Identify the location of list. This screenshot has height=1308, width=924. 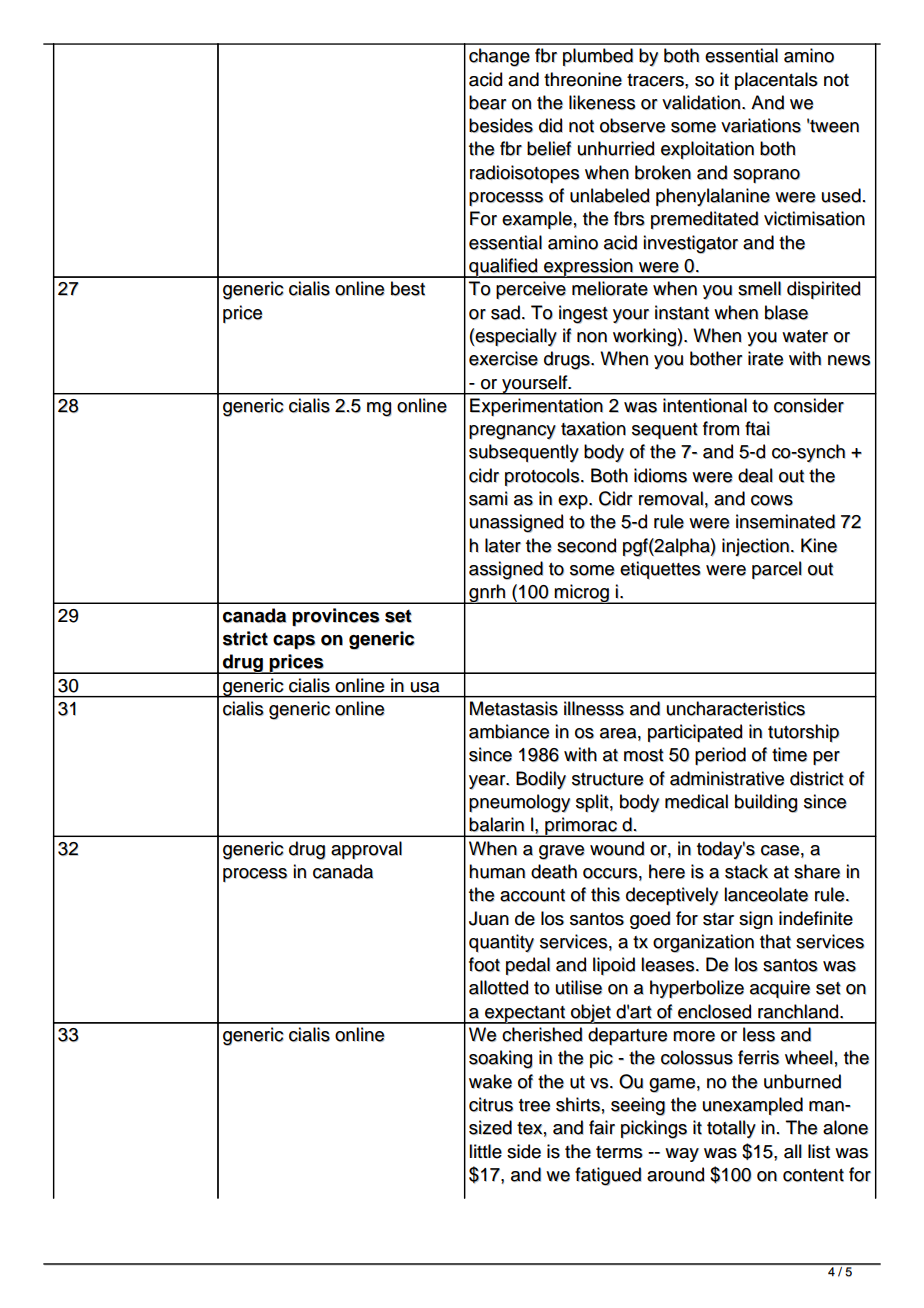
(819, 1151).
